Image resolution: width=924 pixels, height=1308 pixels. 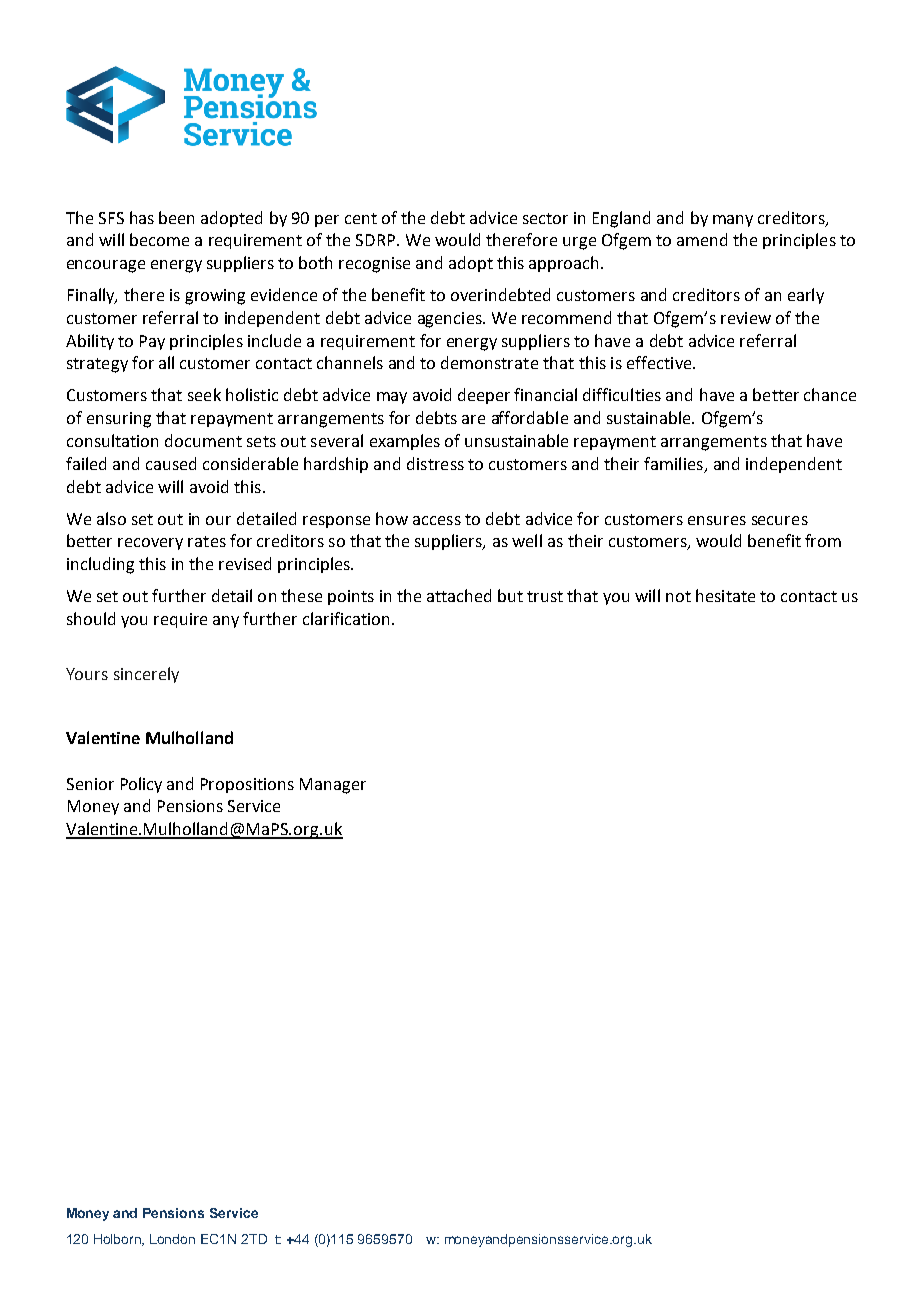 What do you see at coordinates (150, 544) in the page?
I see `recovery` at bounding box center [150, 544].
